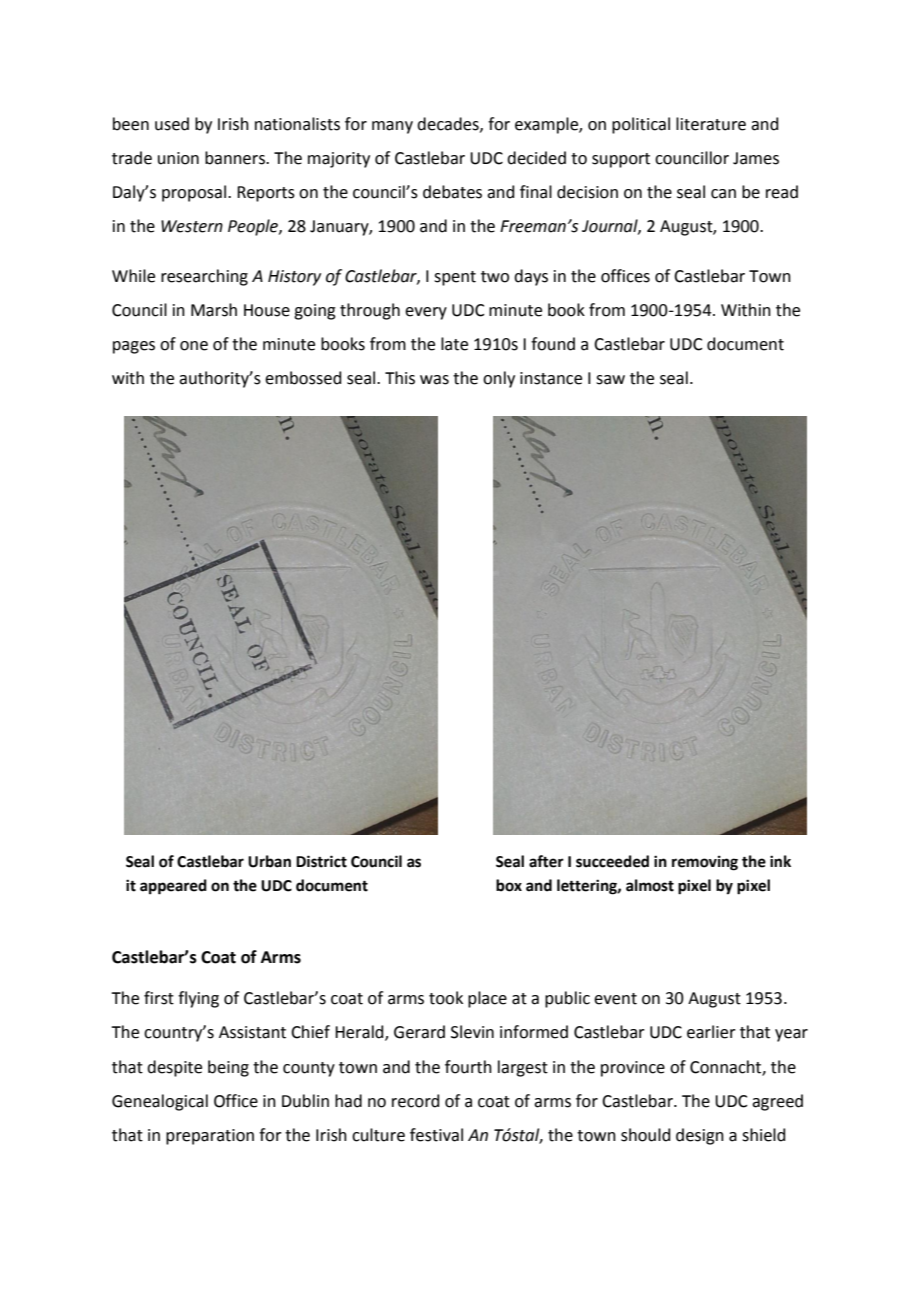  Describe the element at coordinates (546, 861) in the document. I see `after` at that location.
